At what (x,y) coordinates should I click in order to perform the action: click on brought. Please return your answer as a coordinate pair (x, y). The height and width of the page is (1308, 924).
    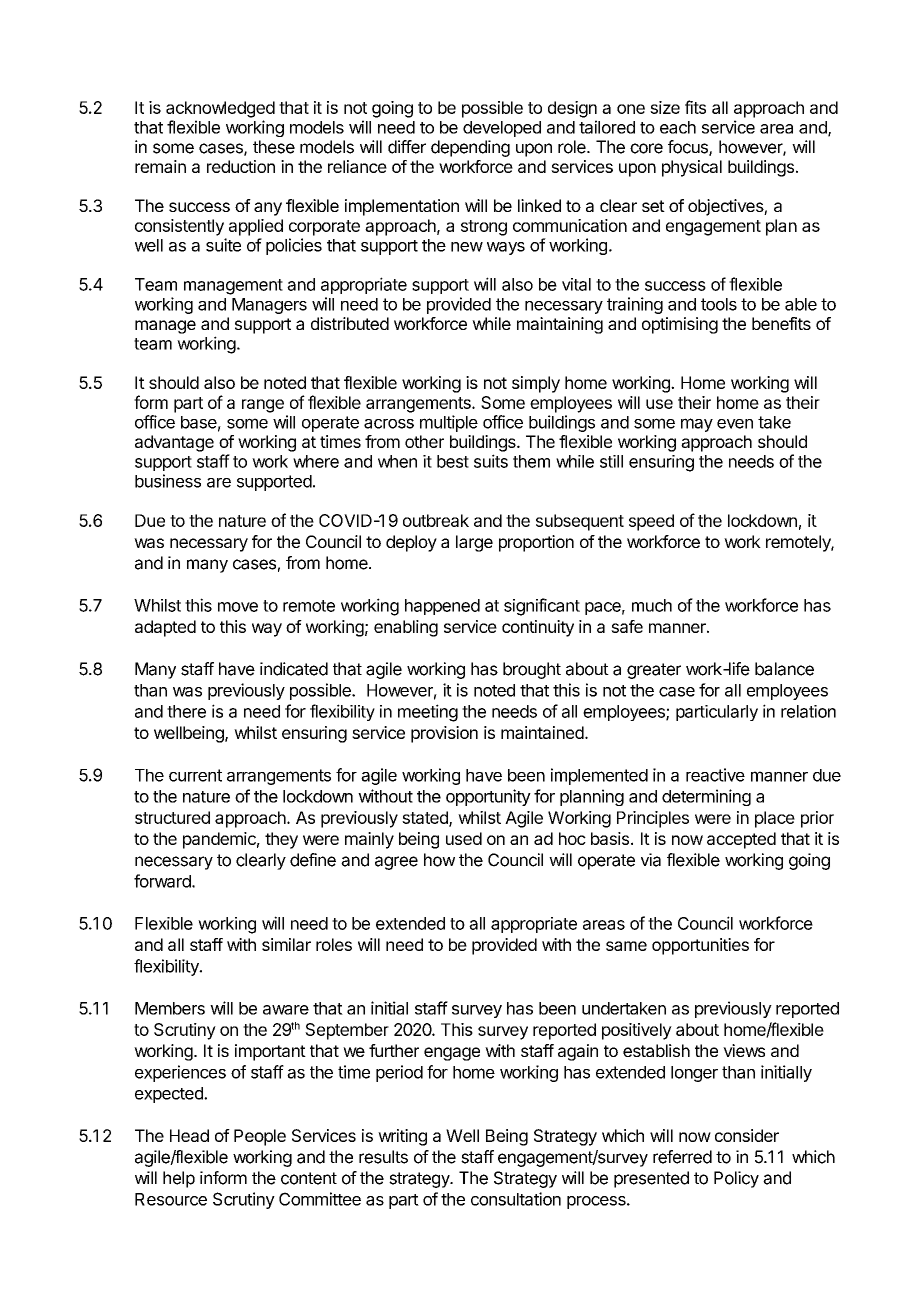
    Looking at the image, I should click on (532, 670).
